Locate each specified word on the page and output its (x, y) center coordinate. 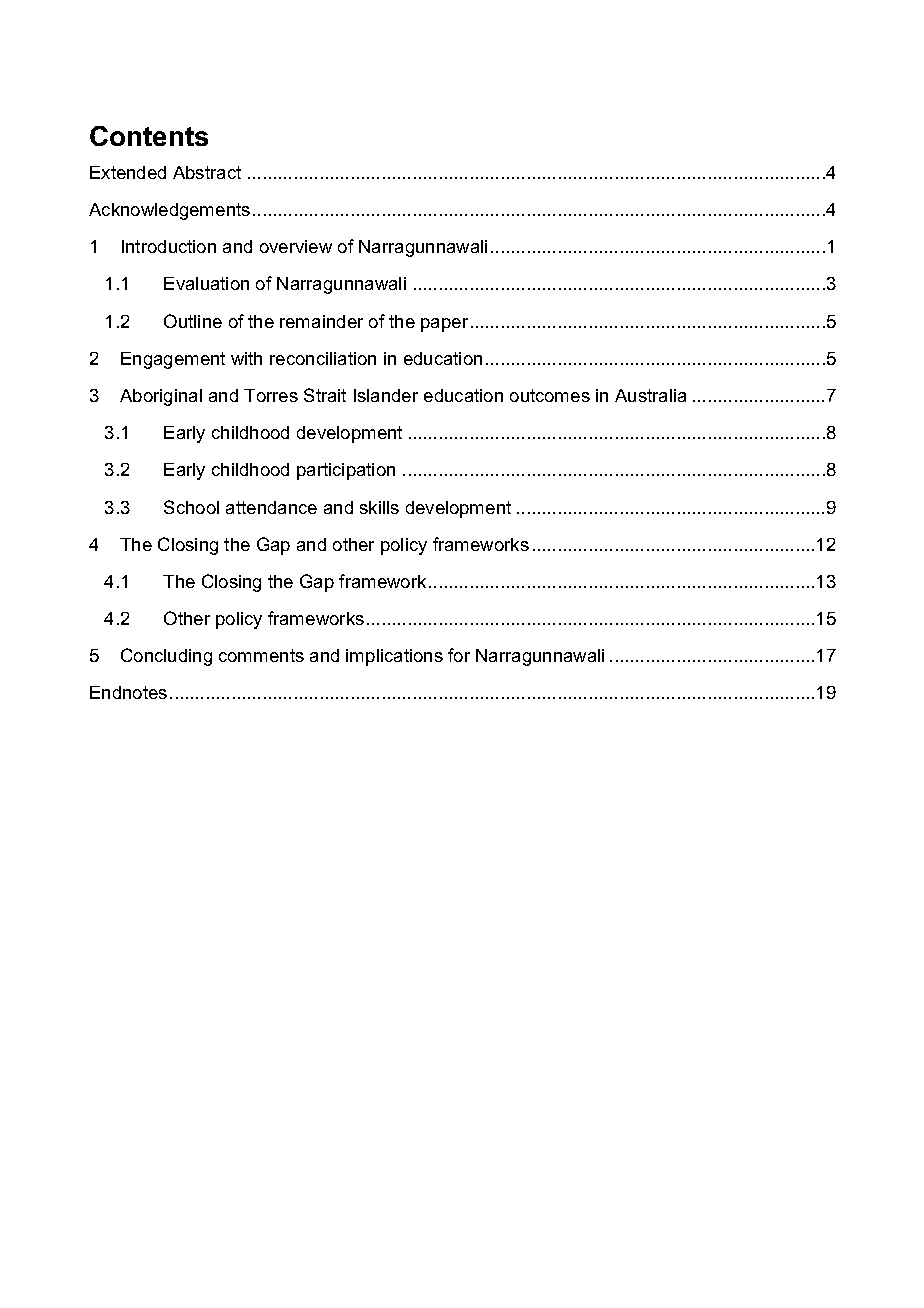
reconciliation (323, 358)
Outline (193, 321)
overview (296, 246)
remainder (321, 321)
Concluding (166, 657)
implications (394, 657)
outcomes (550, 395)
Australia (650, 395)
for (459, 655)
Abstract (207, 172)
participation (346, 471)
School (191, 507)
